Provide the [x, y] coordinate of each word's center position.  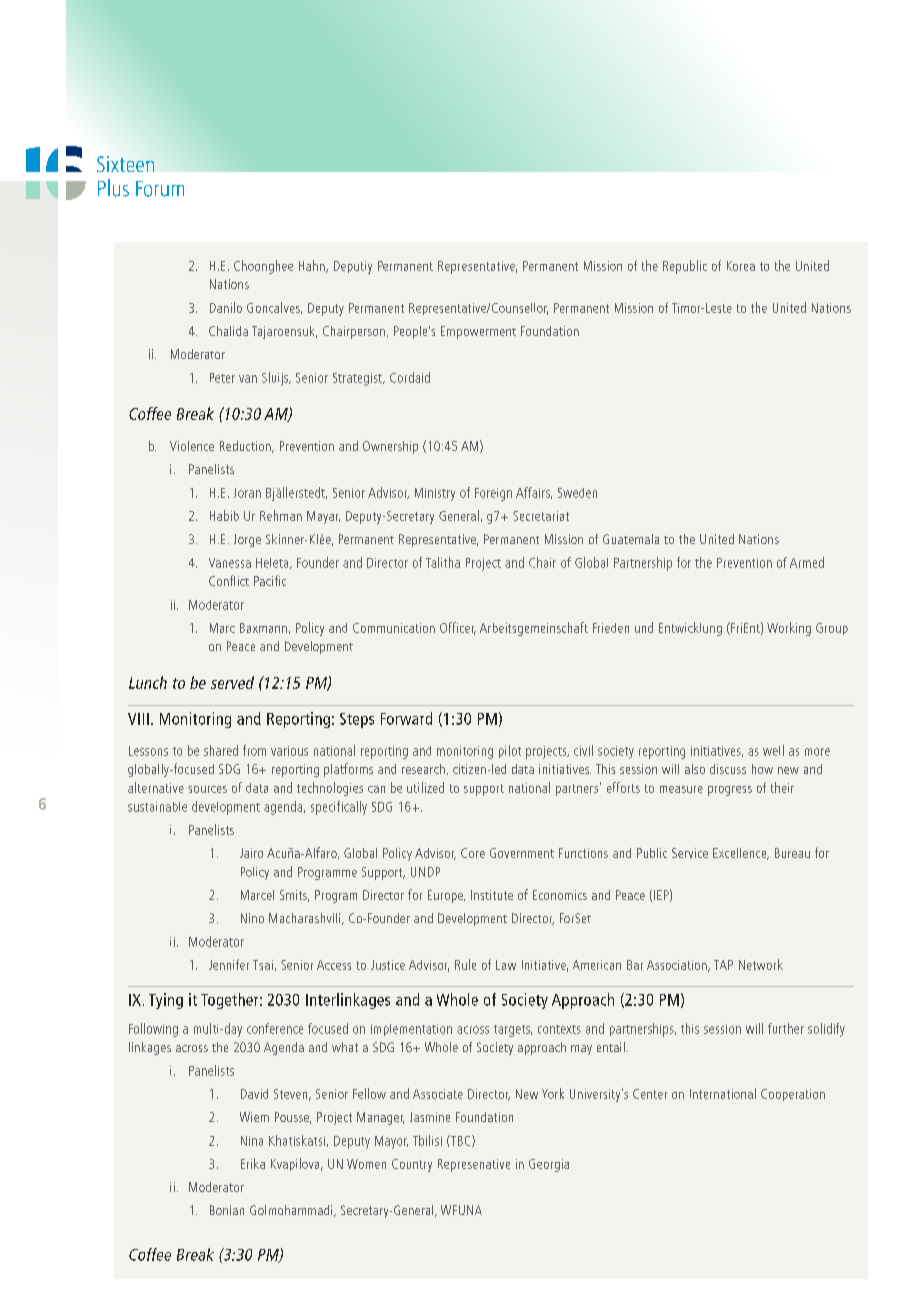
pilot [510, 751]
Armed [807, 562]
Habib [224, 515]
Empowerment [478, 332]
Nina [252, 1141]
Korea [741, 266]
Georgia [549, 1165]
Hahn [313, 266]
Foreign [493, 494]
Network [761, 964]
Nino [252, 918]
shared [221, 750]
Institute [492, 895]
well [773, 750]
